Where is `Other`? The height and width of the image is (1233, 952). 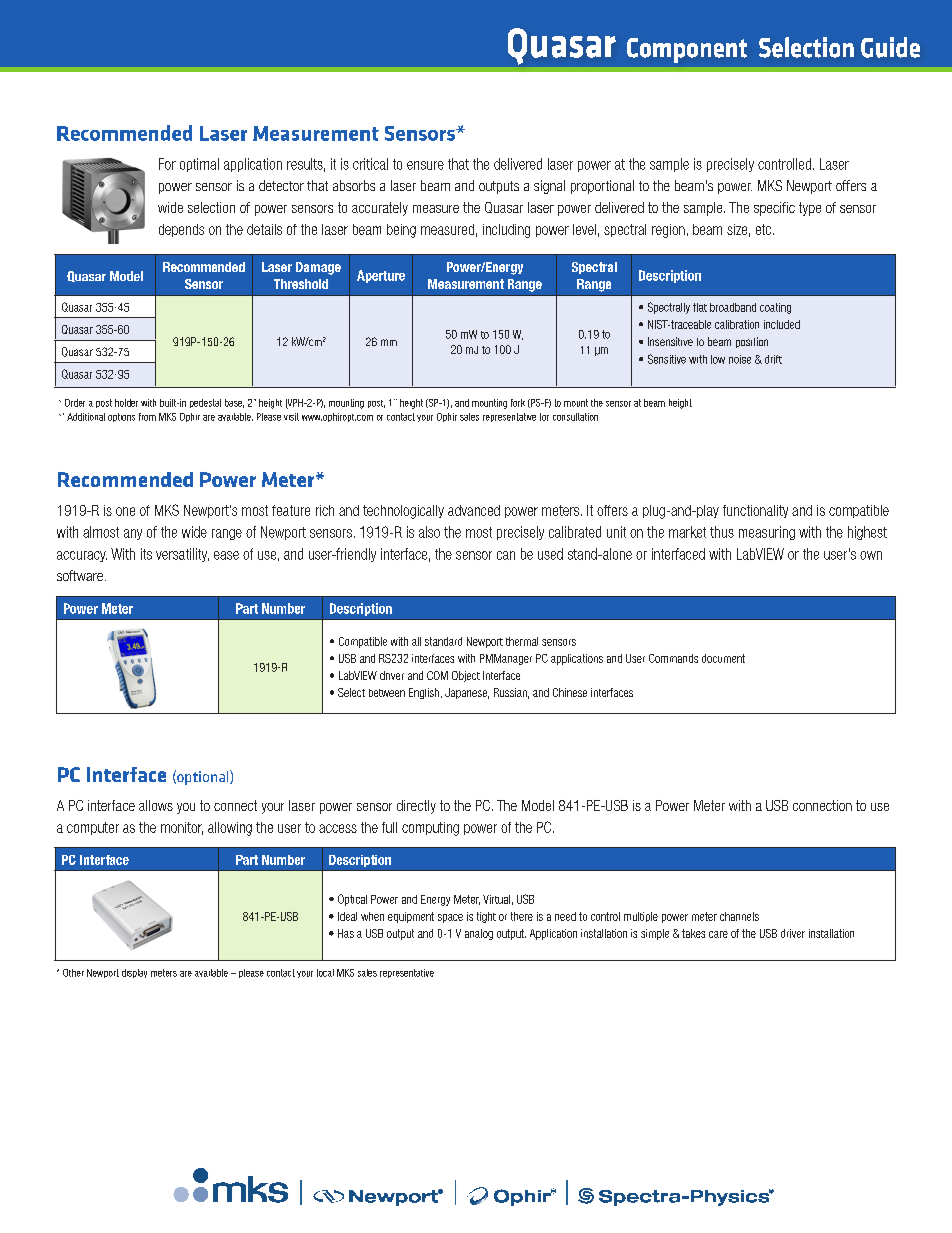 Other is located at coordinates (73, 973).
